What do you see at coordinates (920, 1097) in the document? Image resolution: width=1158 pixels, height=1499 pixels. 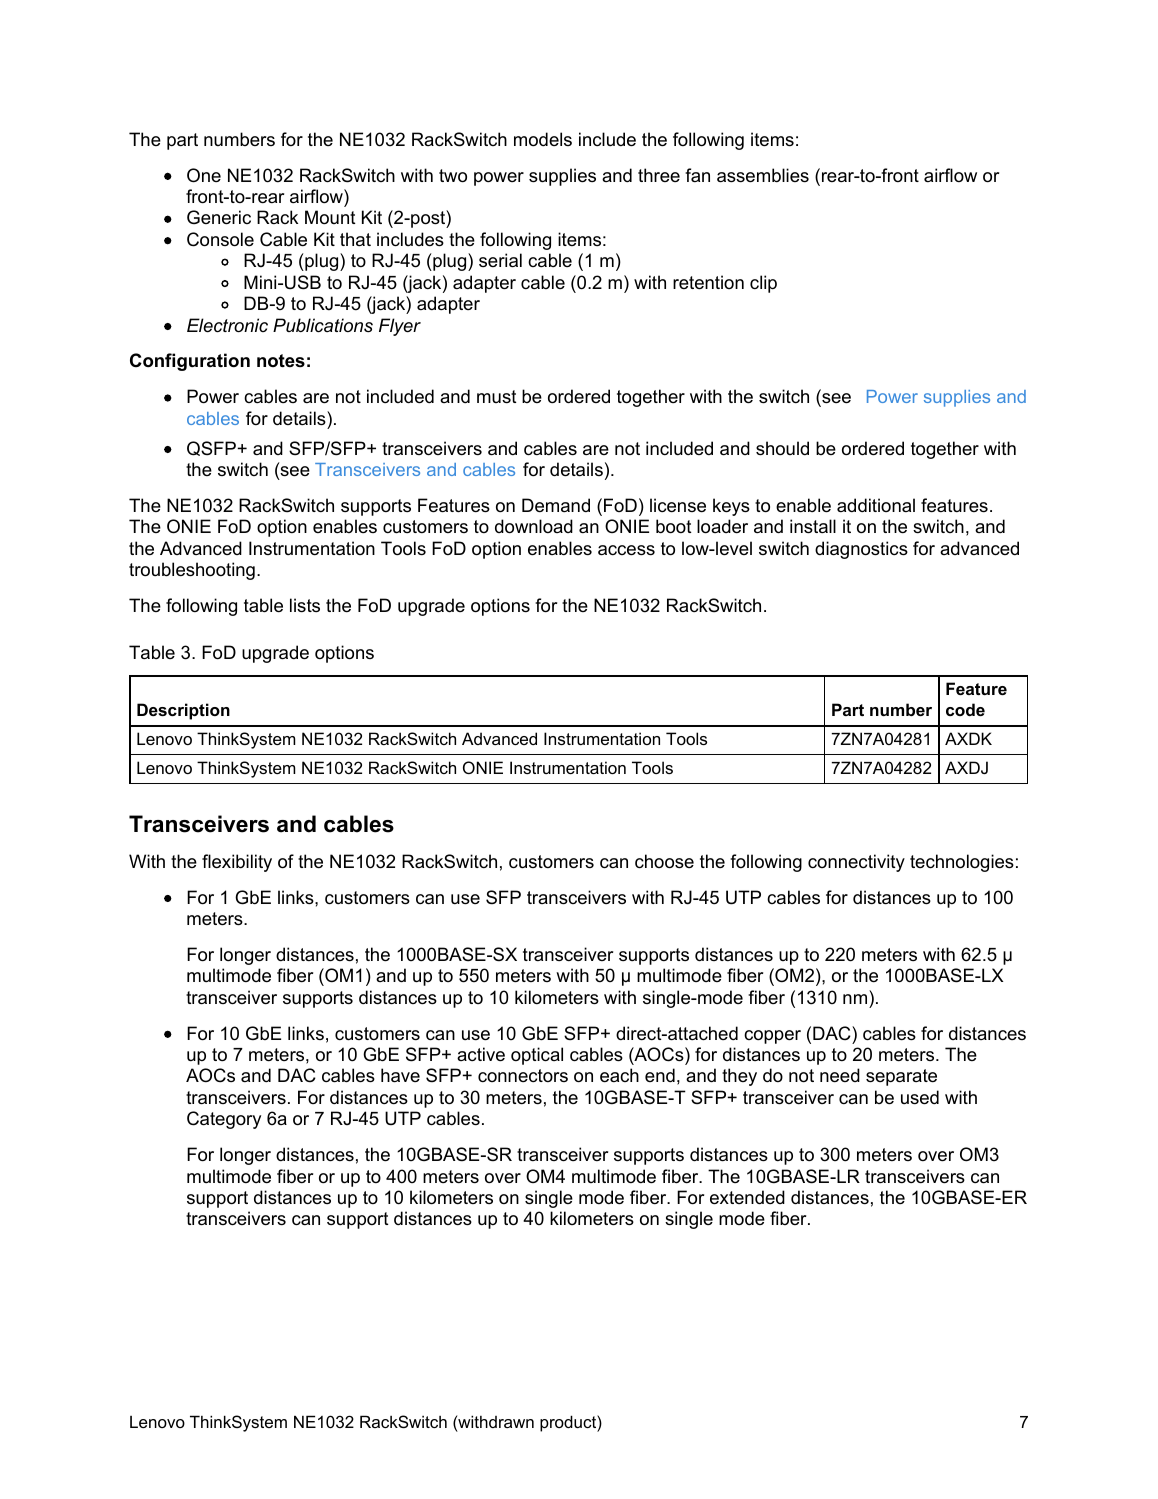 I see `used` at bounding box center [920, 1097].
